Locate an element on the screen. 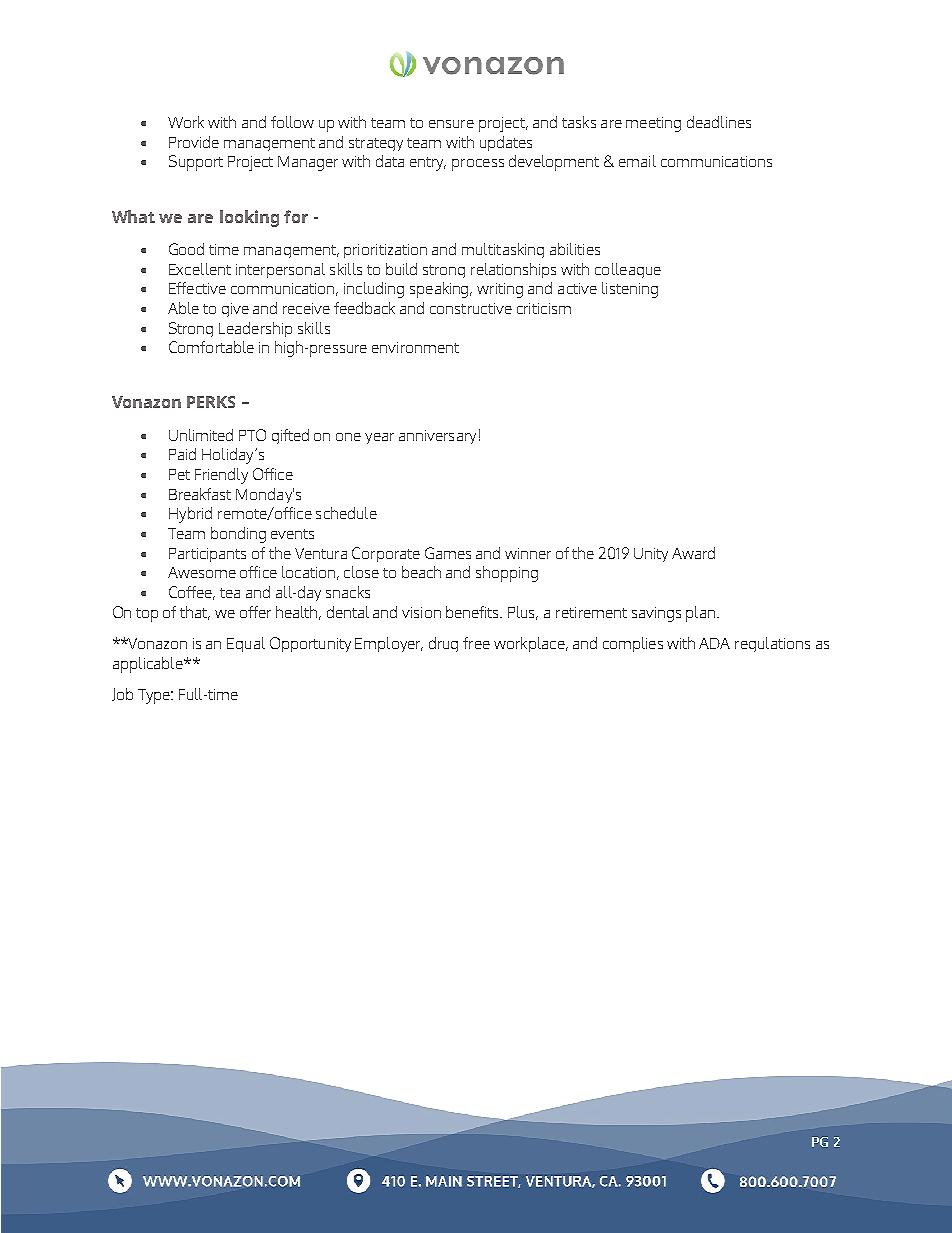 The image size is (952, 1233). Type is located at coordinates (155, 696).
